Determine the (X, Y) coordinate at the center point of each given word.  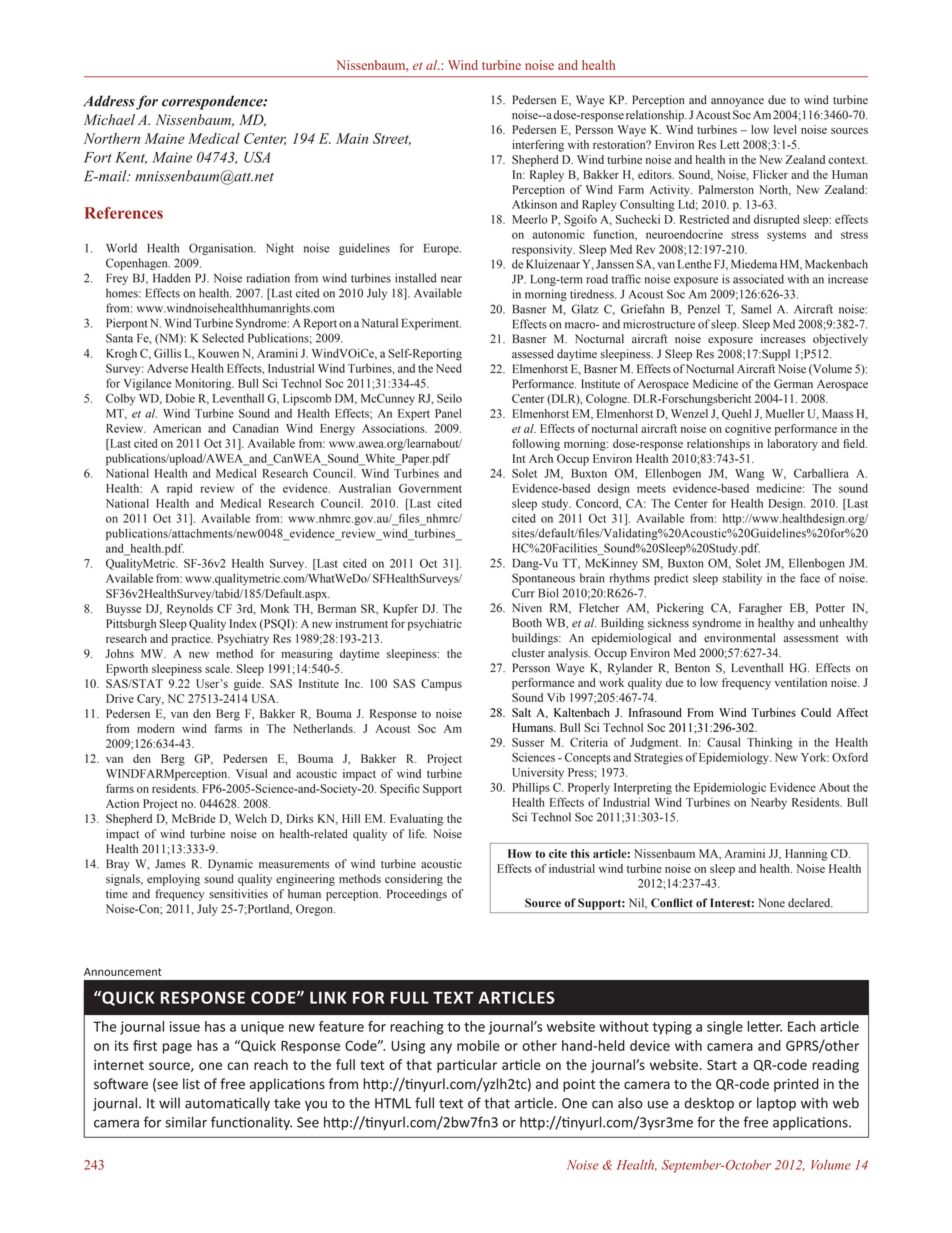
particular (467, 1066)
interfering (538, 146)
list (191, 1084)
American (177, 428)
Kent (131, 158)
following (536, 445)
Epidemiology (735, 759)
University (538, 773)
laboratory (792, 445)
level (785, 129)
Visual (251, 773)
